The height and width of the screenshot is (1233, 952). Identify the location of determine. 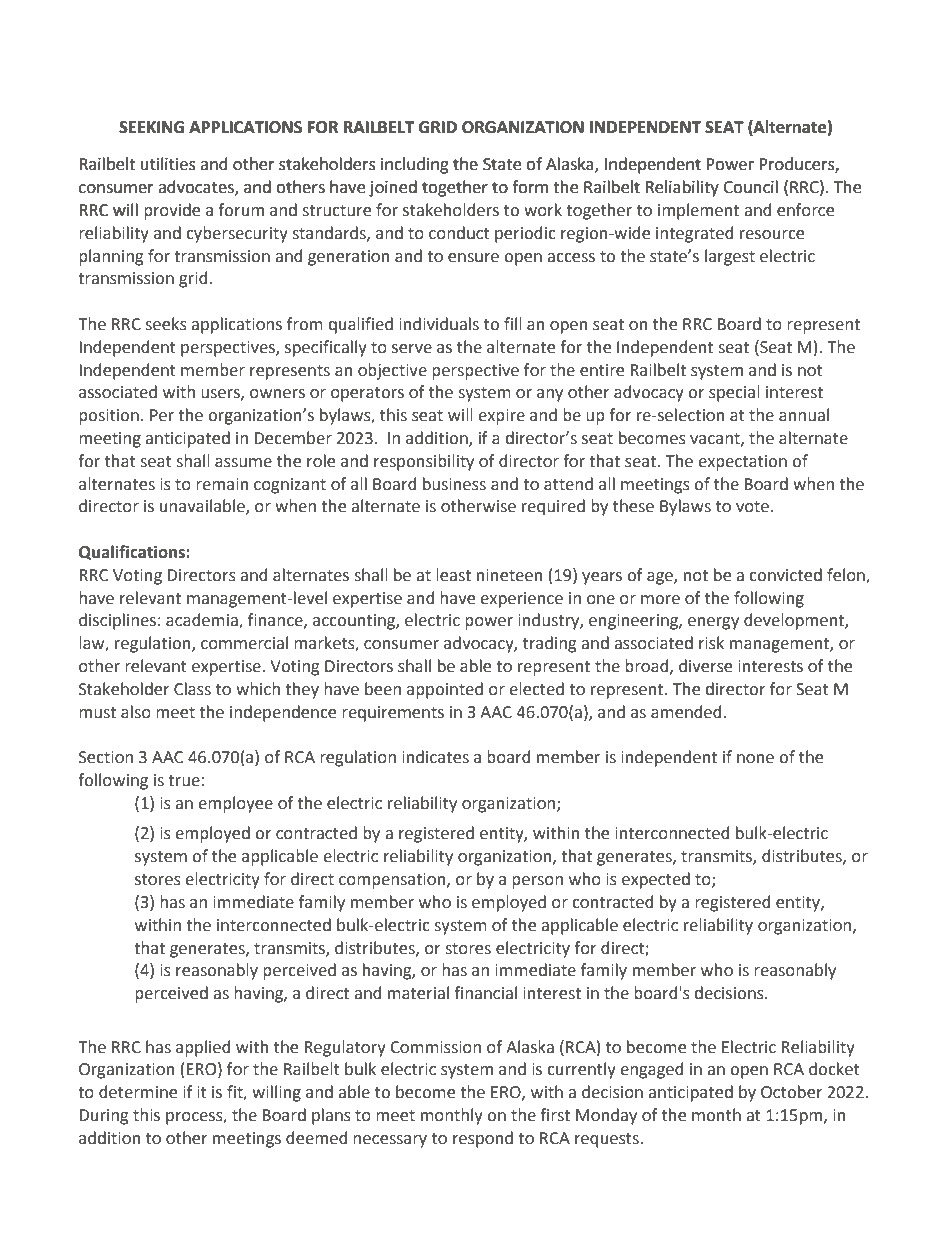
(138, 1092).
